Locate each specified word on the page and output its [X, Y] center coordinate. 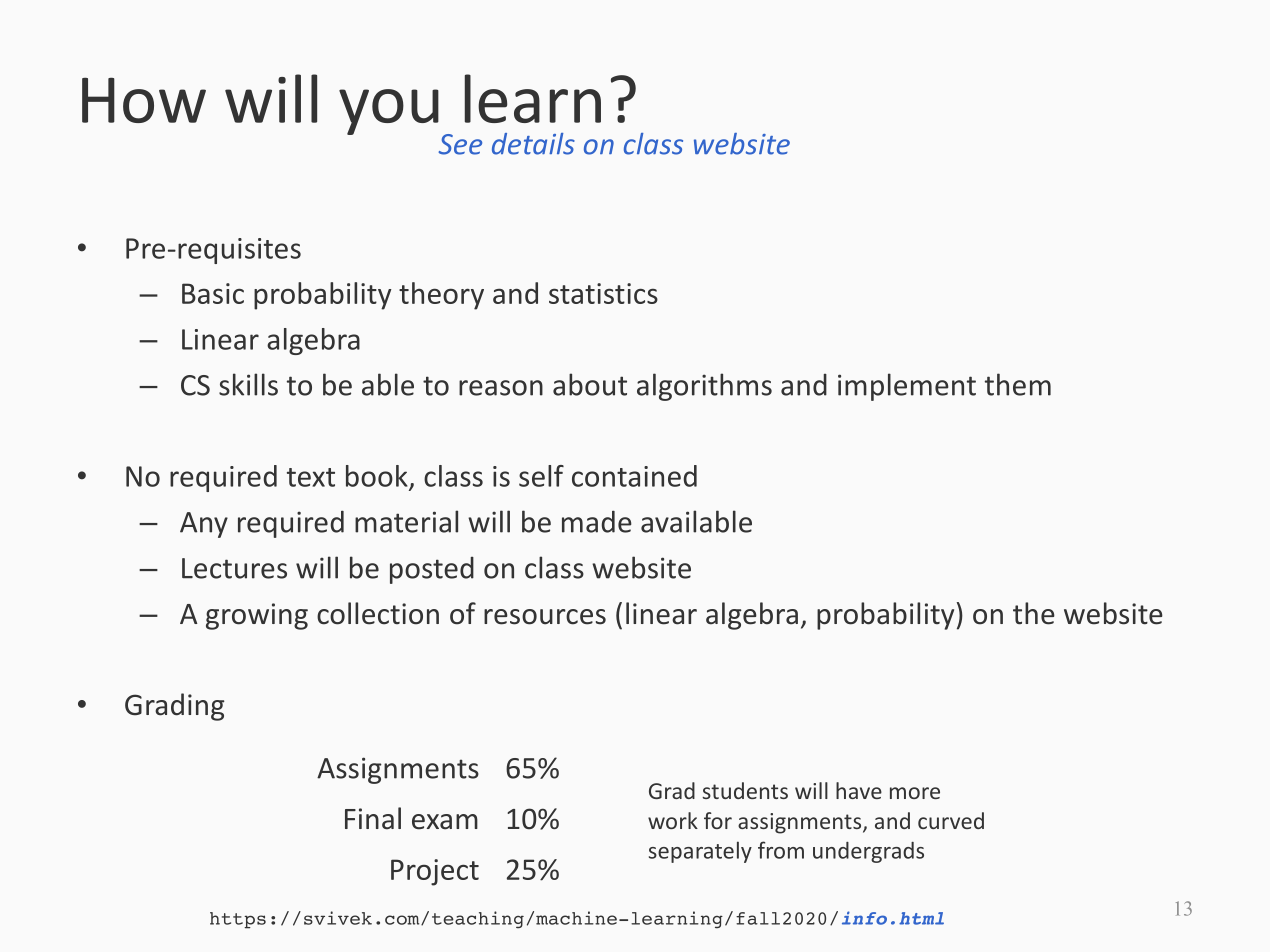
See [460, 144]
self [541, 476]
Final [373, 818]
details [533, 144]
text [311, 477]
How [144, 100]
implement [907, 387]
